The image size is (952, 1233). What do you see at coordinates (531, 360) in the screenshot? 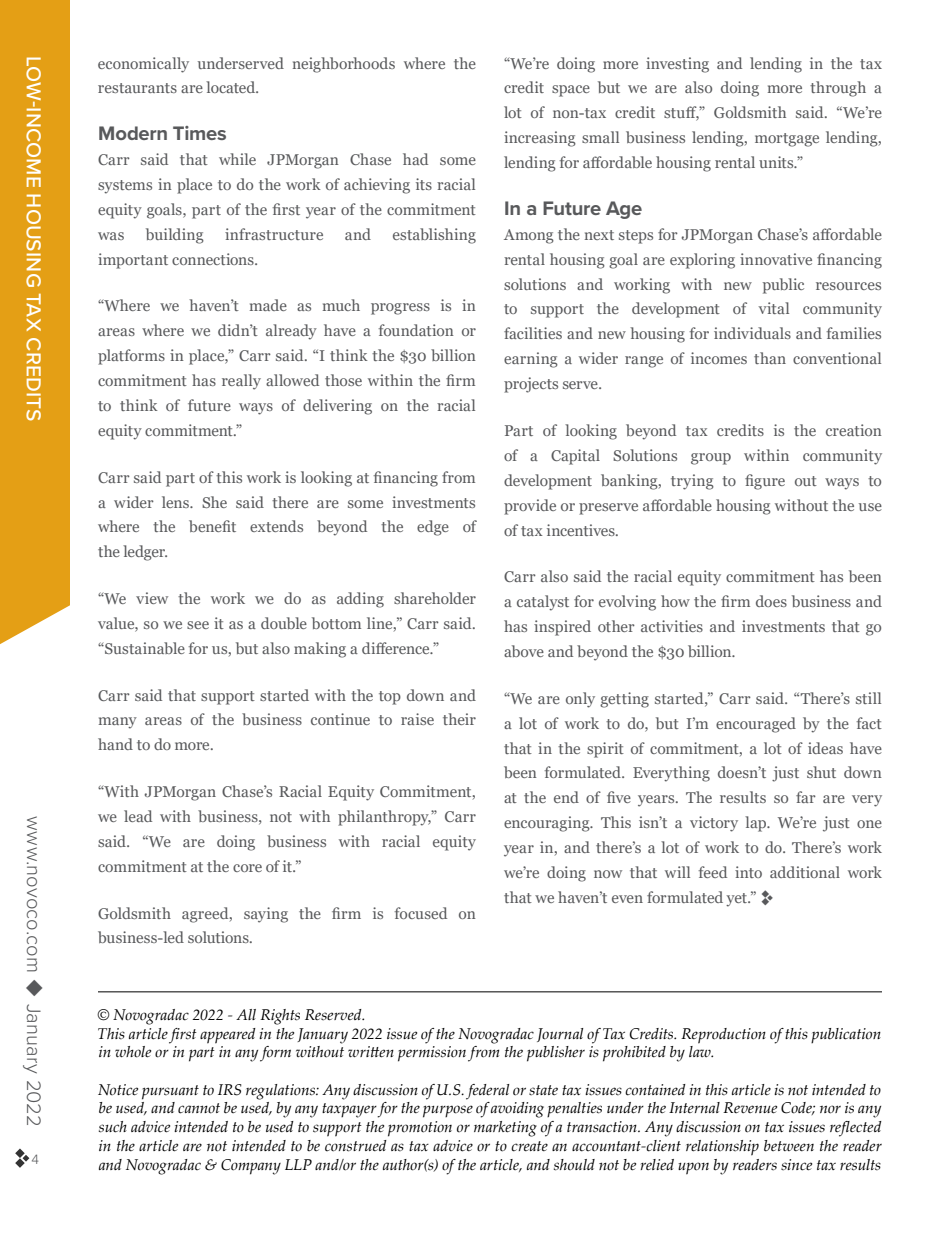
I see `earning` at bounding box center [531, 360].
